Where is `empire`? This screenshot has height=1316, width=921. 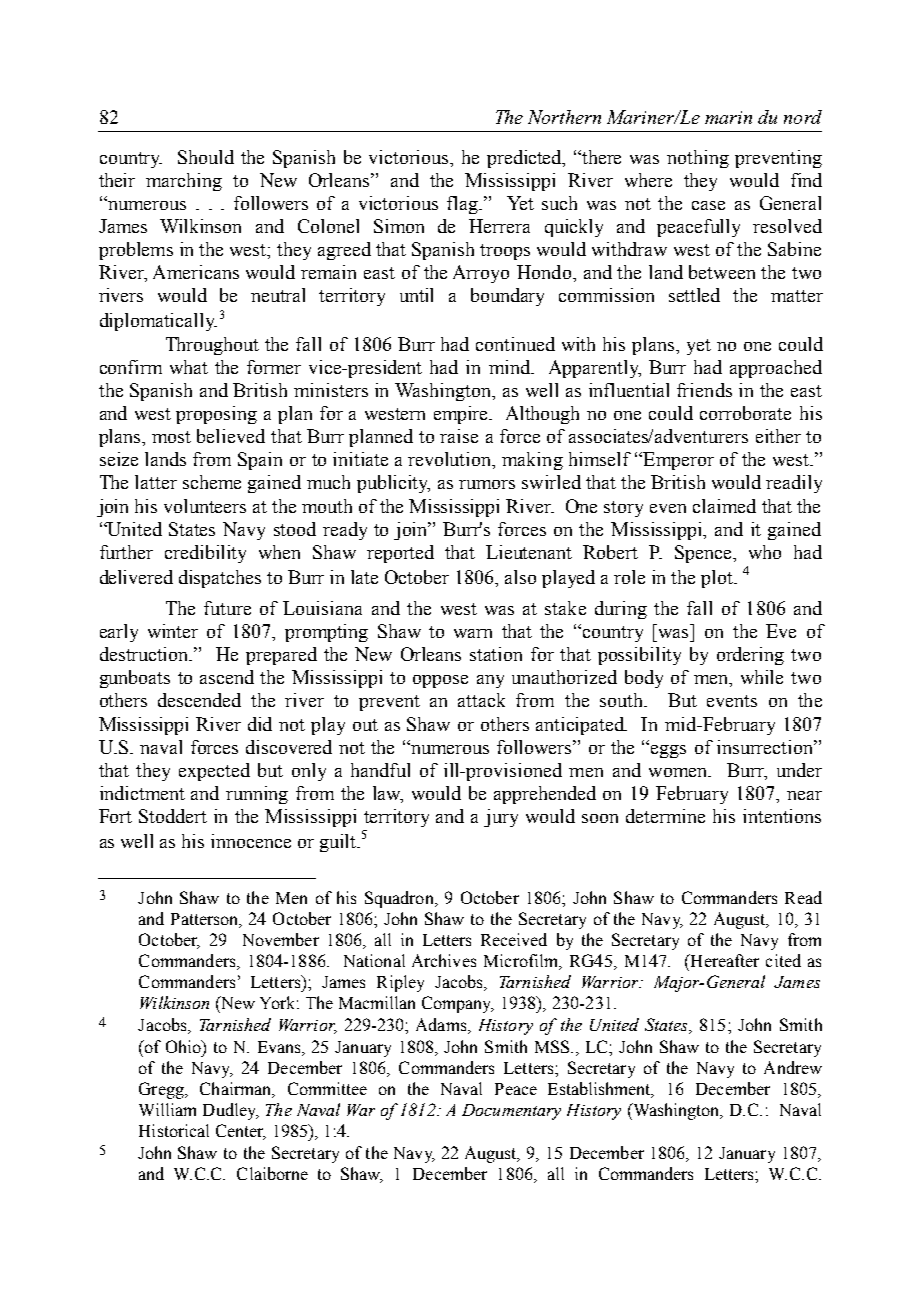
empire is located at coordinates (462, 415).
